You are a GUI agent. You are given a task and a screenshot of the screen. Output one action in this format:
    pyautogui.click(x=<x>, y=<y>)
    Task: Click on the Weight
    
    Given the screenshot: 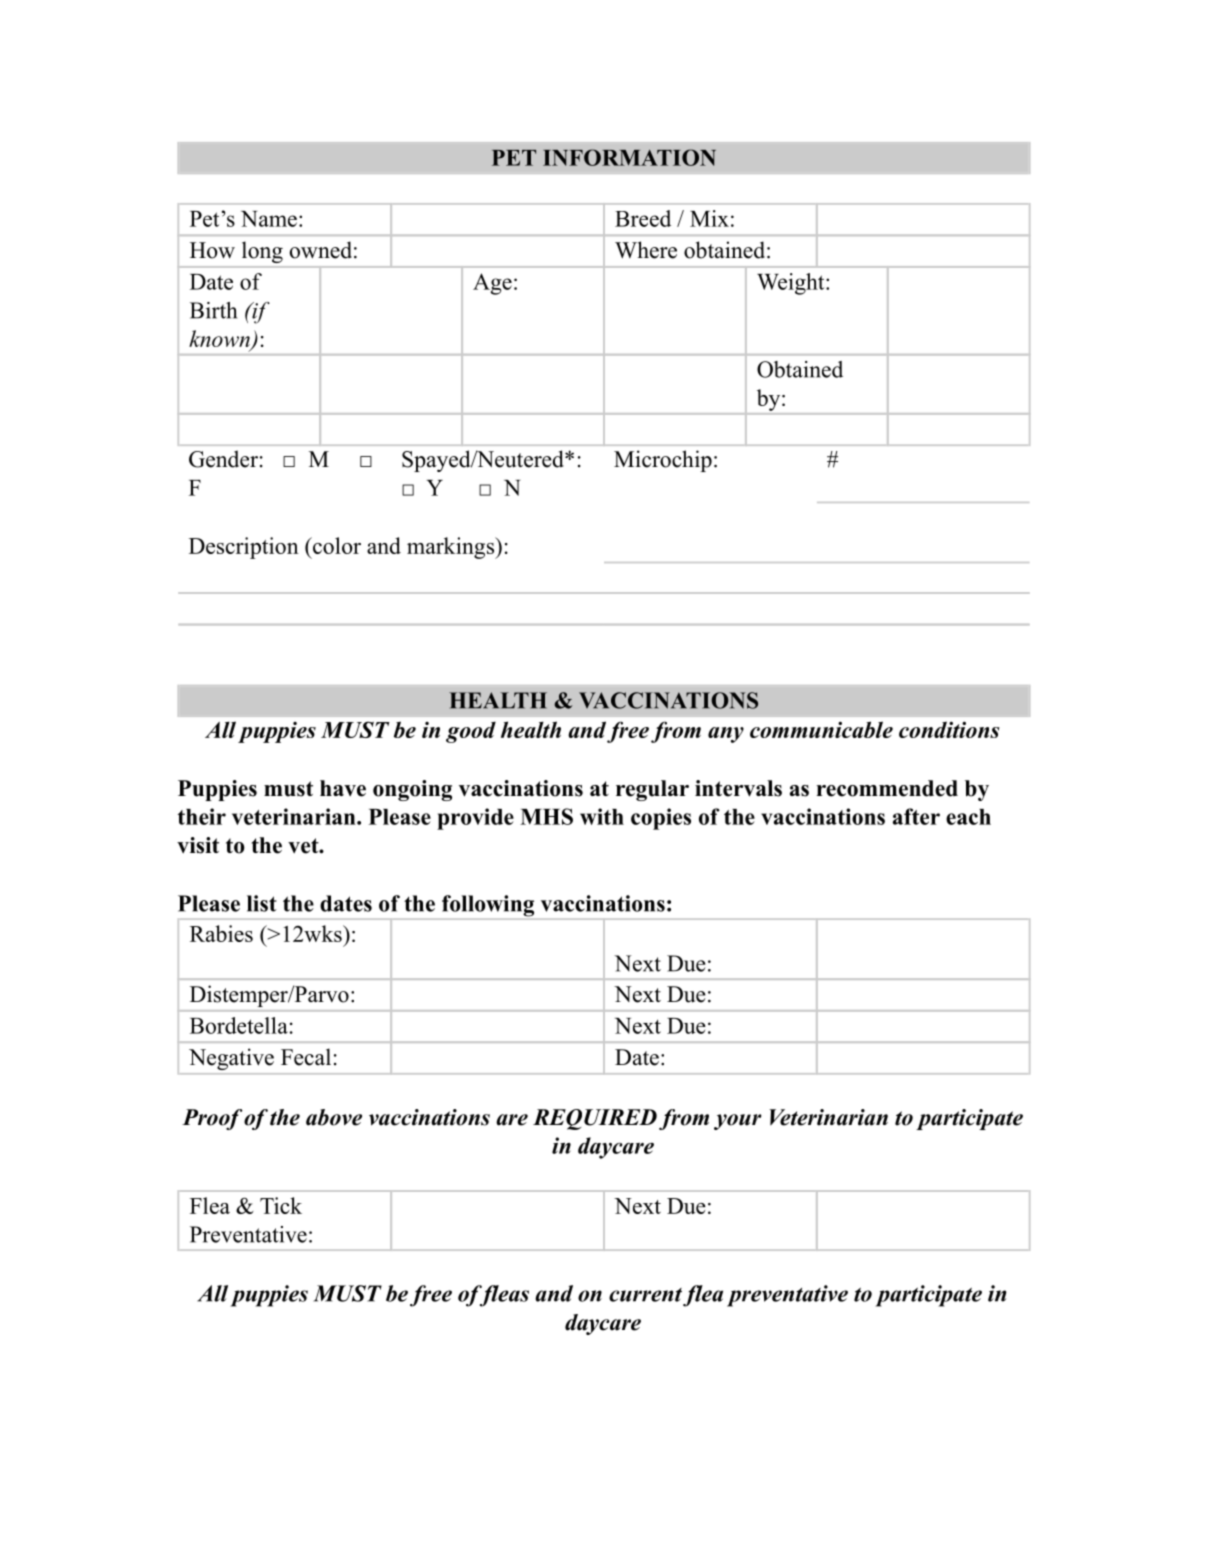 What is the action you would take?
    pyautogui.click(x=792, y=284)
